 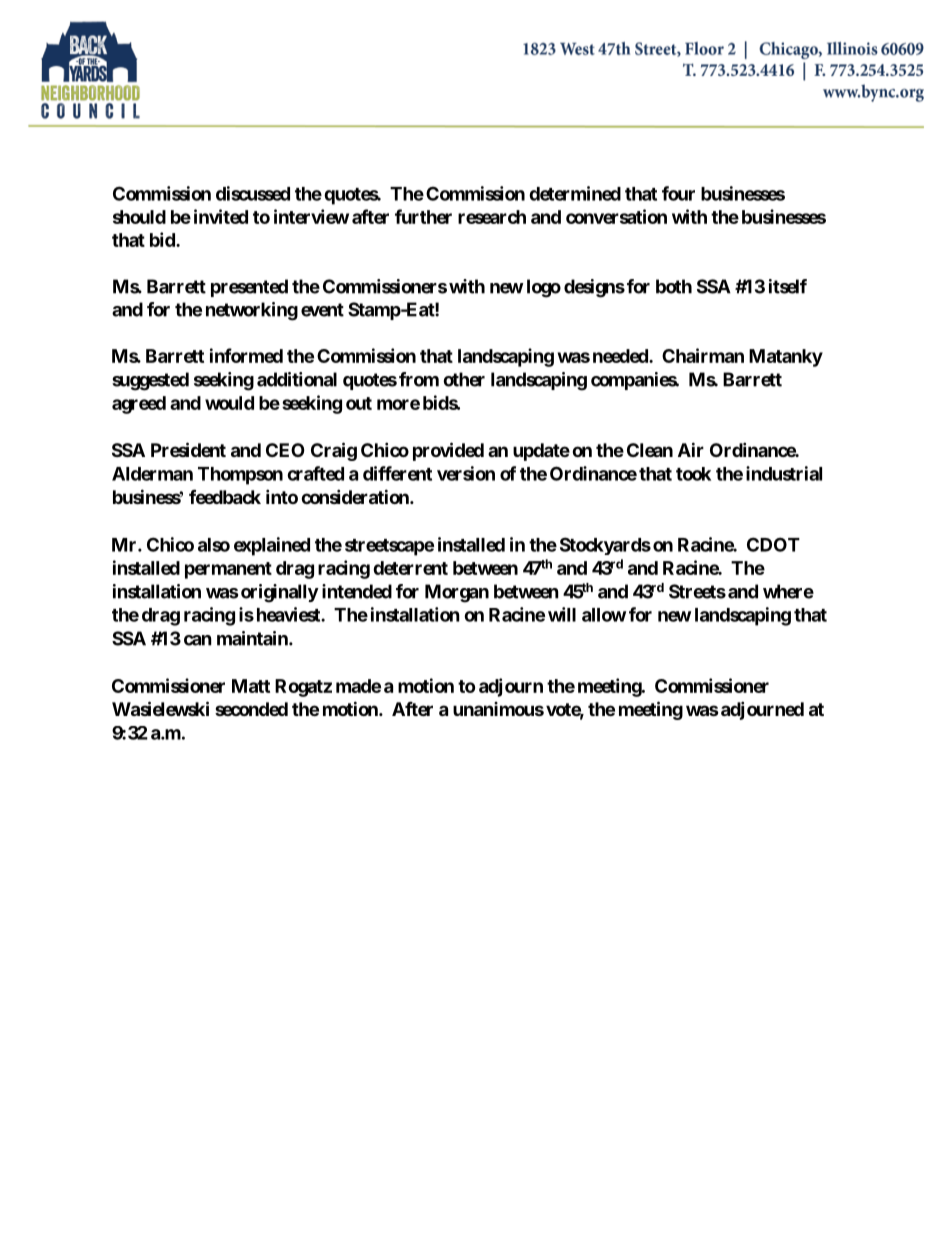 I want to click on research, so click(x=492, y=217).
